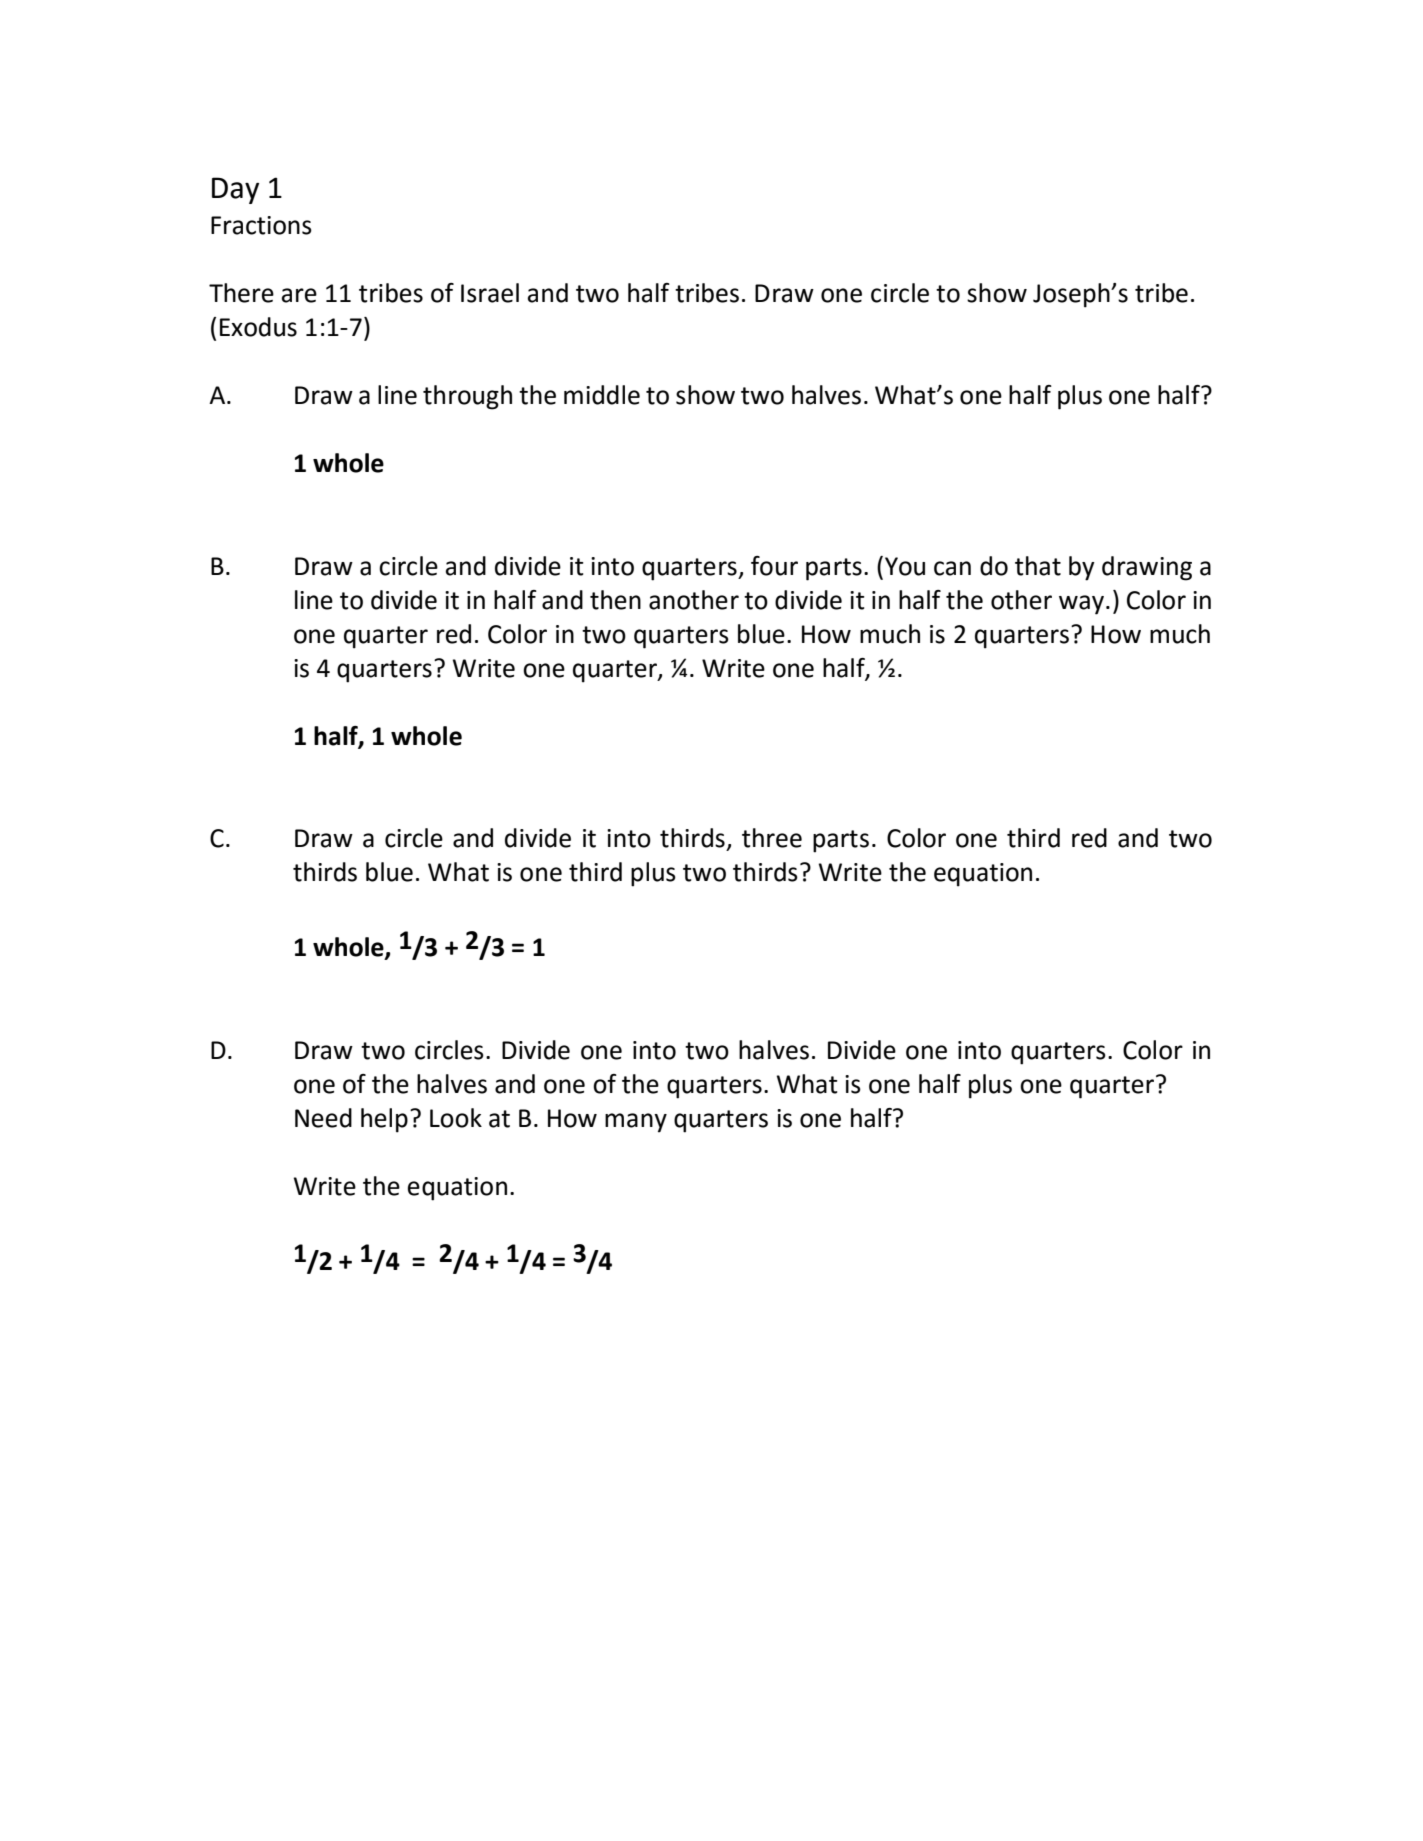  I want to click on three, so click(772, 838).
